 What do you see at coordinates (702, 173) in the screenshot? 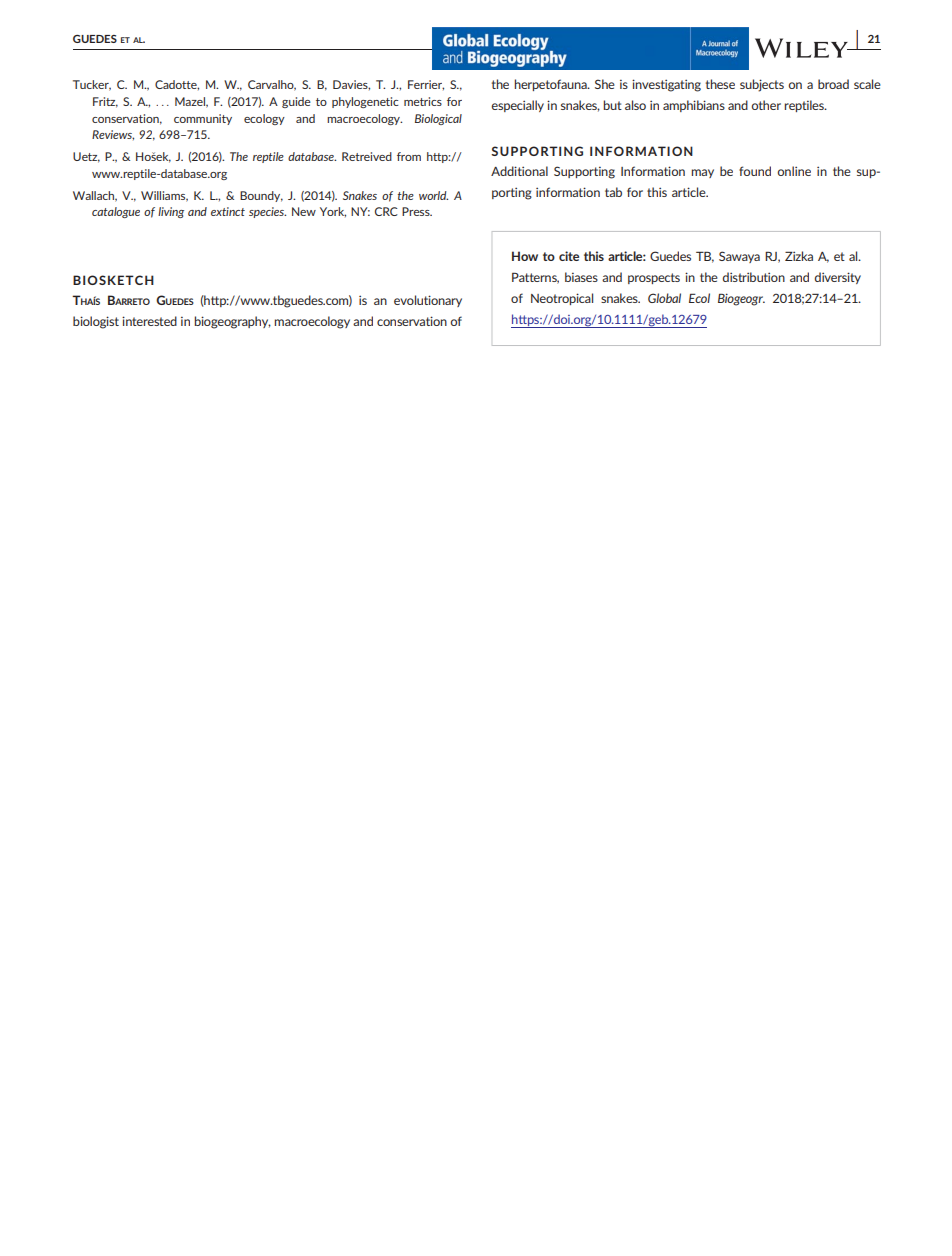
I see `may` at bounding box center [702, 173].
